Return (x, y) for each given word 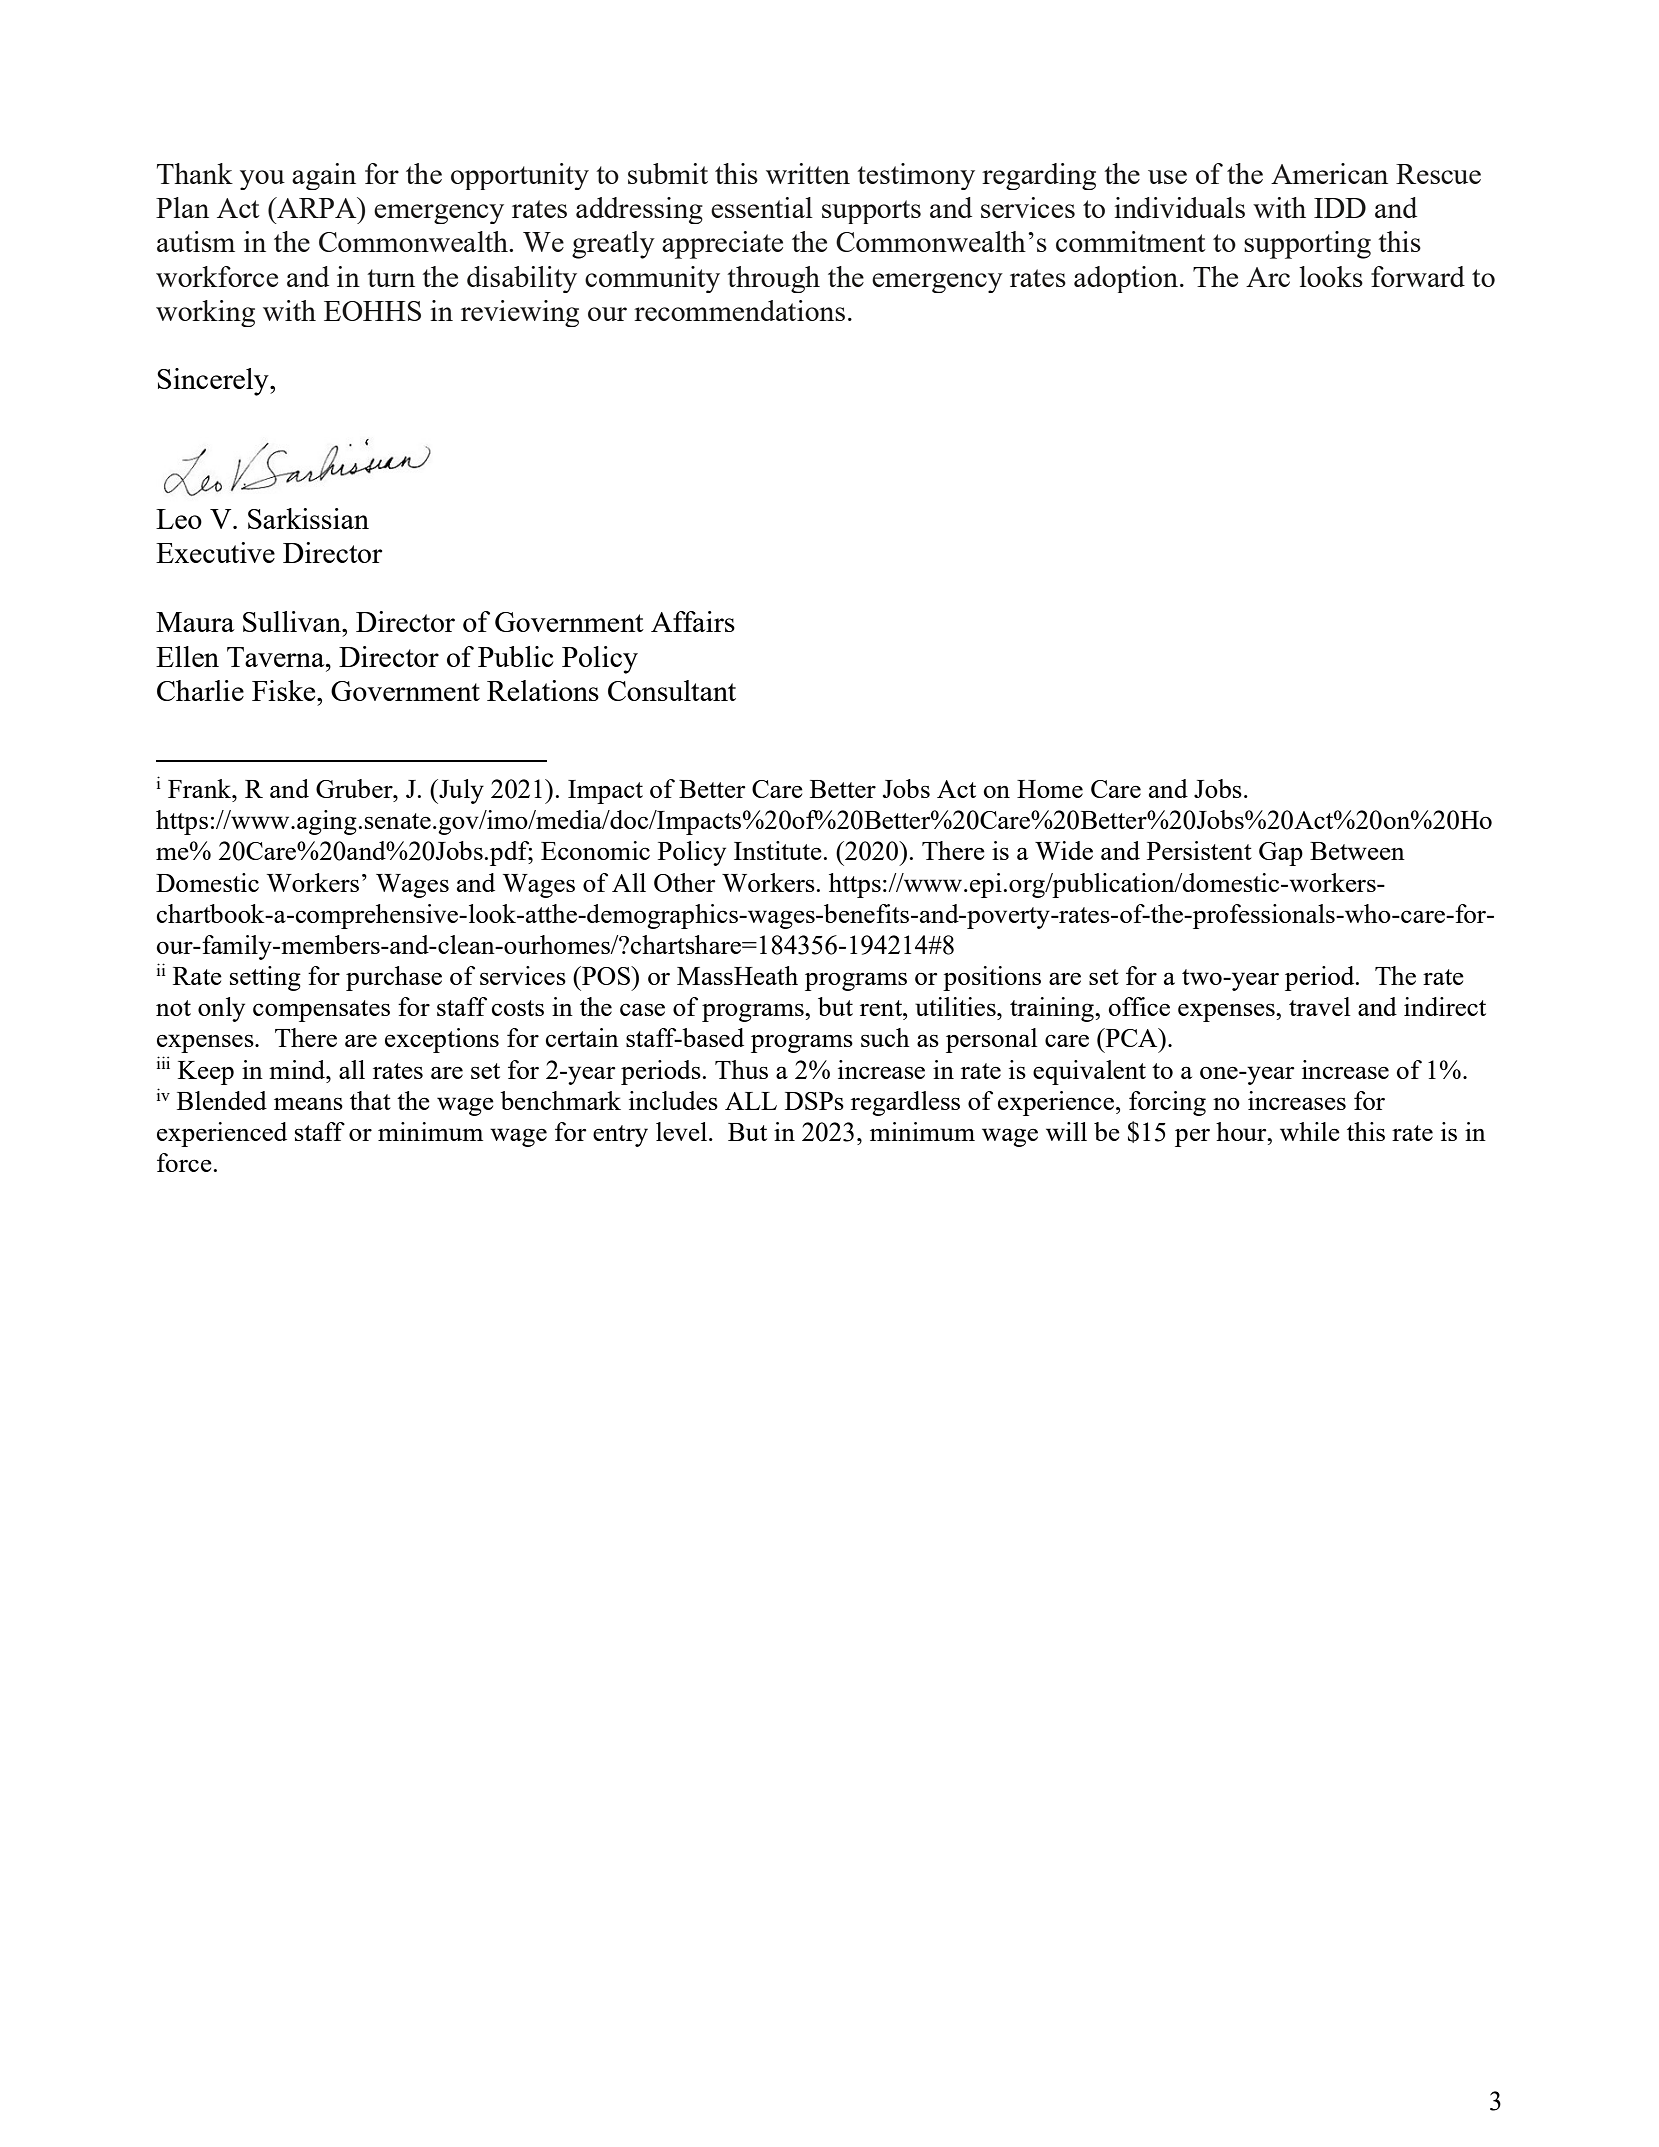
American (1329, 173)
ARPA (317, 207)
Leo (179, 519)
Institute (778, 850)
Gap (1281, 854)
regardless (905, 1103)
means (308, 1103)
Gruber (355, 788)
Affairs (693, 621)
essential (762, 207)
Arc (1268, 277)
